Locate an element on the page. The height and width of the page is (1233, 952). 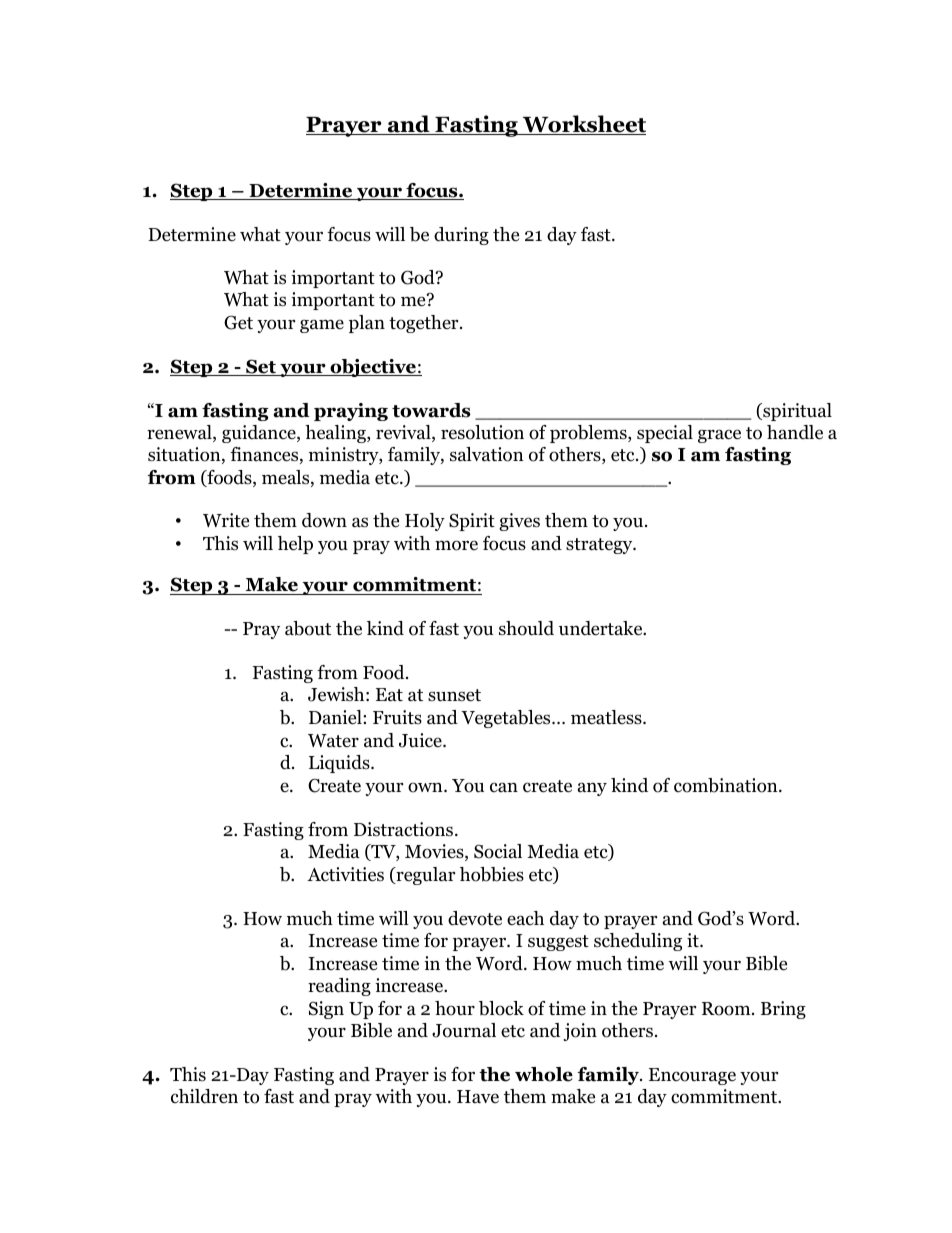
about is located at coordinates (308, 628).
